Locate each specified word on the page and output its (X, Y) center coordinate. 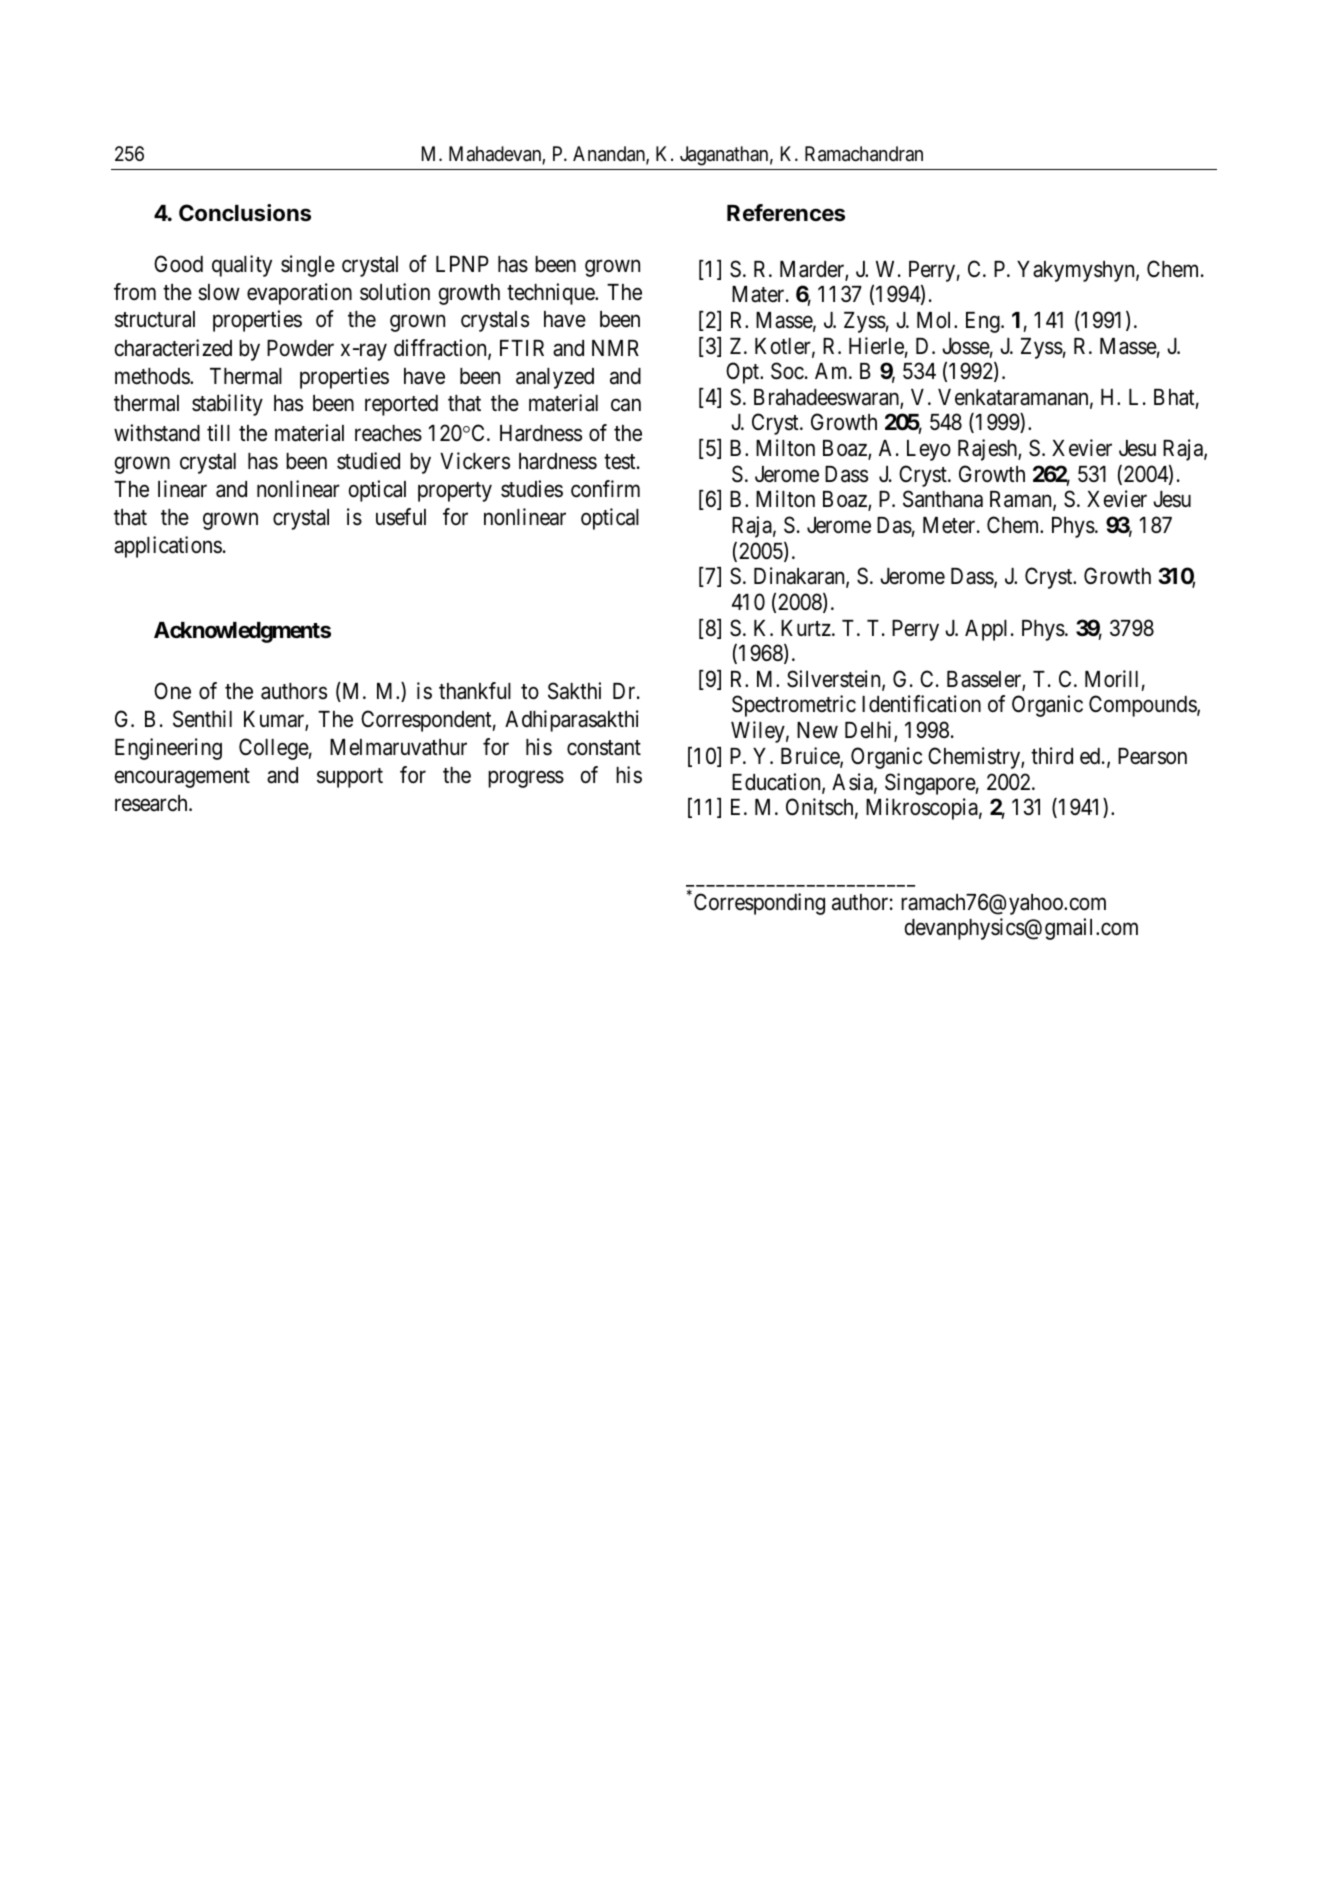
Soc (787, 371)
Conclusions (245, 213)
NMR (615, 348)
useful (401, 517)
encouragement (182, 778)
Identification (921, 704)
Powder (300, 348)
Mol (936, 320)
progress (526, 779)
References (786, 213)
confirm (605, 489)
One (172, 691)
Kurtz (807, 628)
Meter (950, 525)
